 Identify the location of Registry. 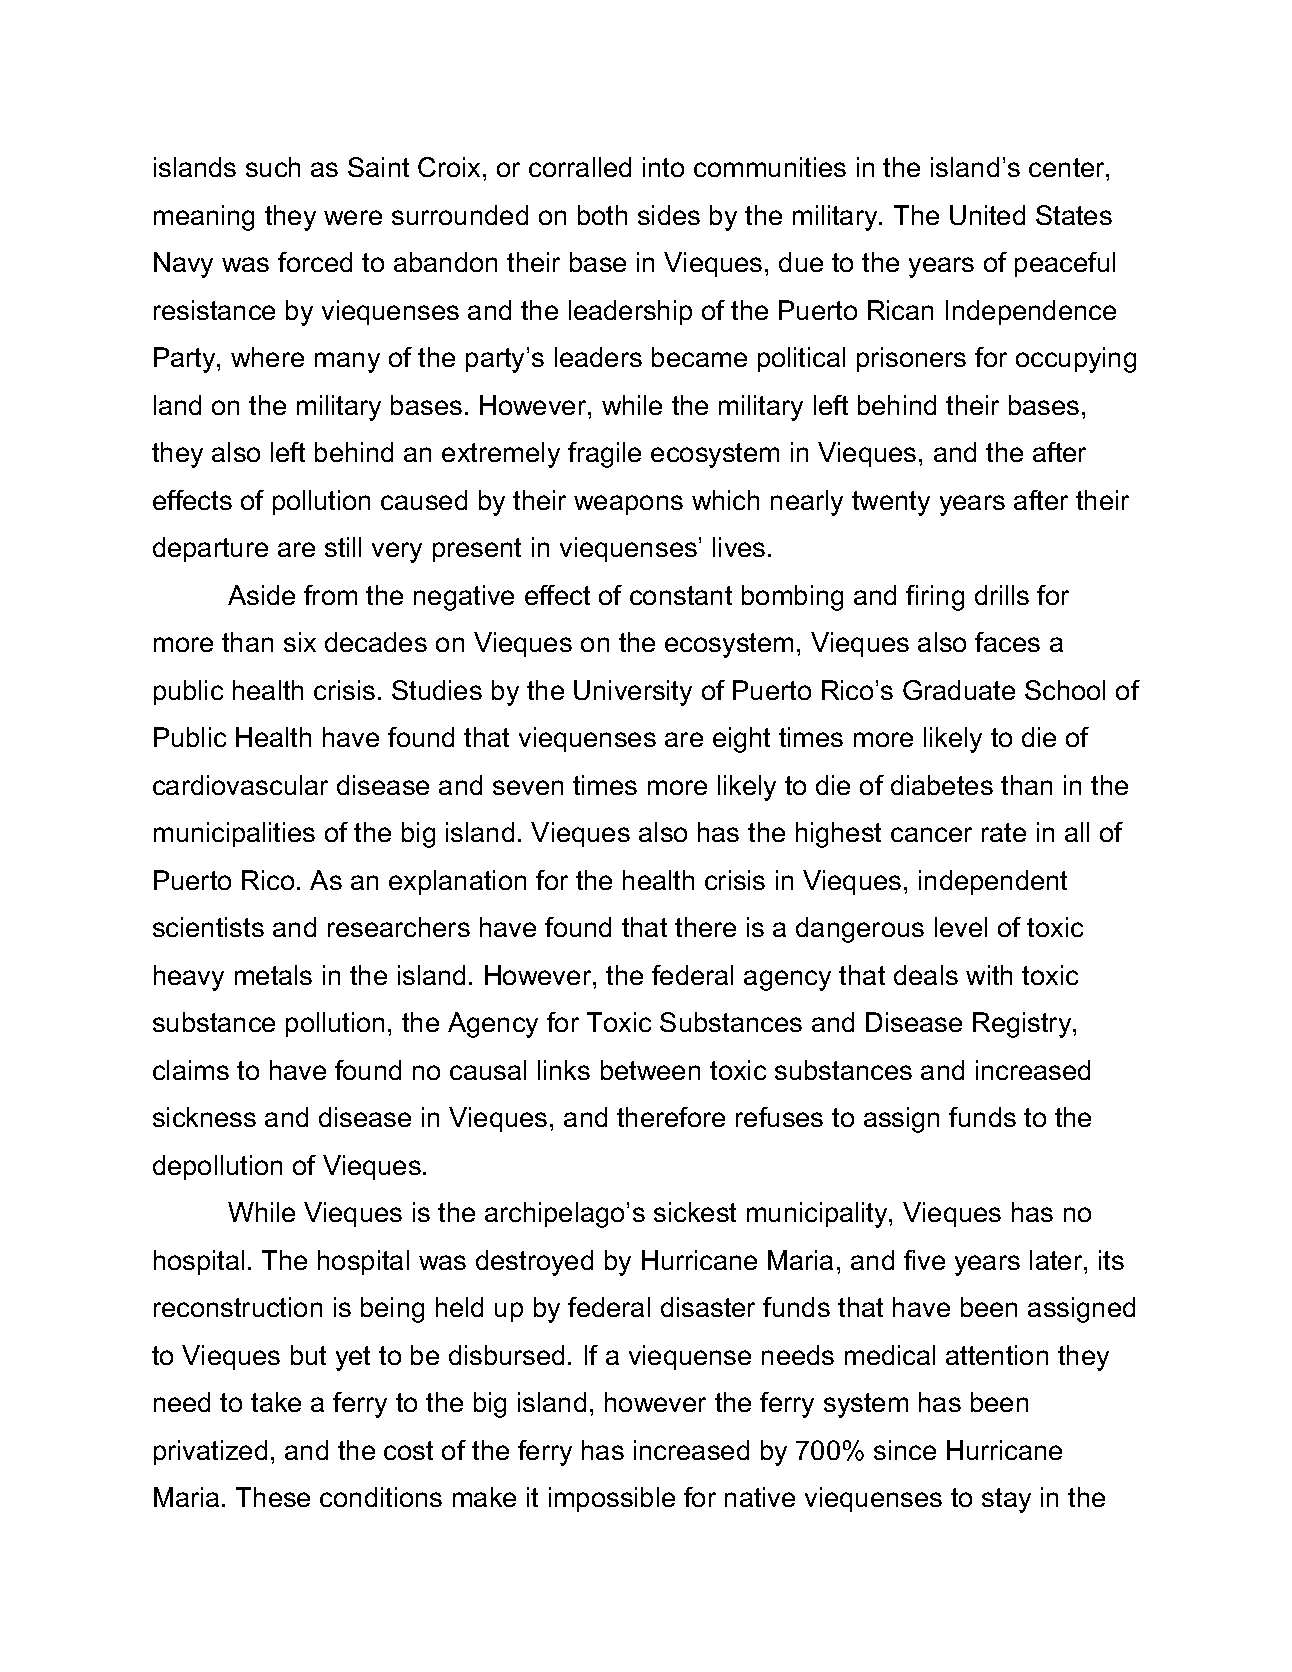
(1023, 1025).
